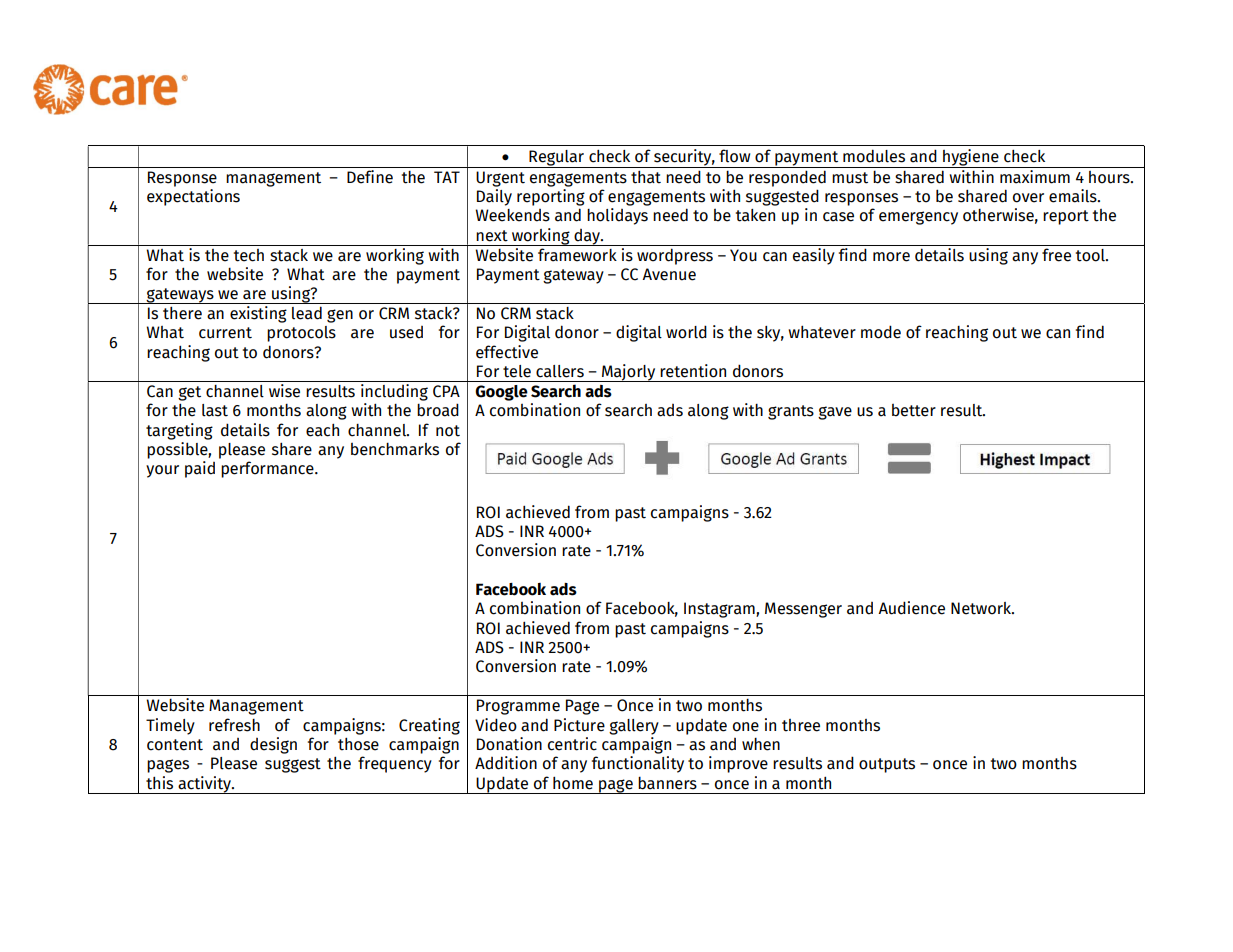  What do you see at coordinates (268, 469) in the screenshot?
I see `performance` at bounding box center [268, 469].
